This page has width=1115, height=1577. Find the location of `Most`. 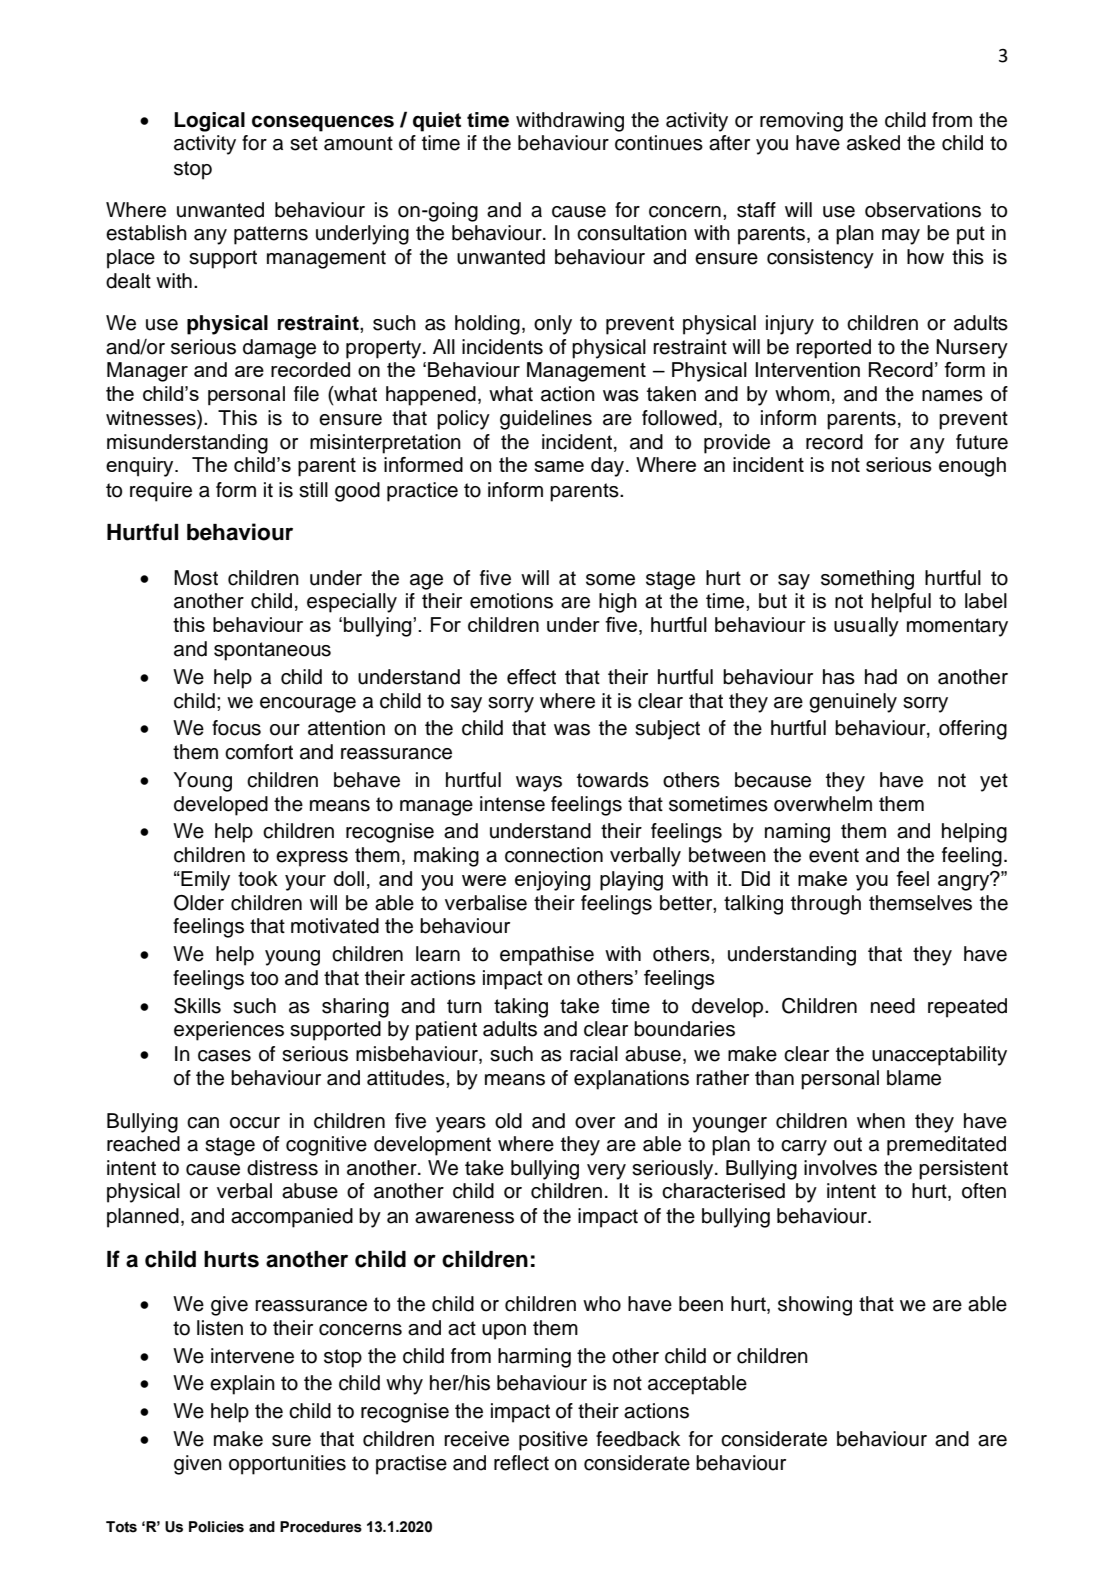

Most is located at coordinates (196, 578).
